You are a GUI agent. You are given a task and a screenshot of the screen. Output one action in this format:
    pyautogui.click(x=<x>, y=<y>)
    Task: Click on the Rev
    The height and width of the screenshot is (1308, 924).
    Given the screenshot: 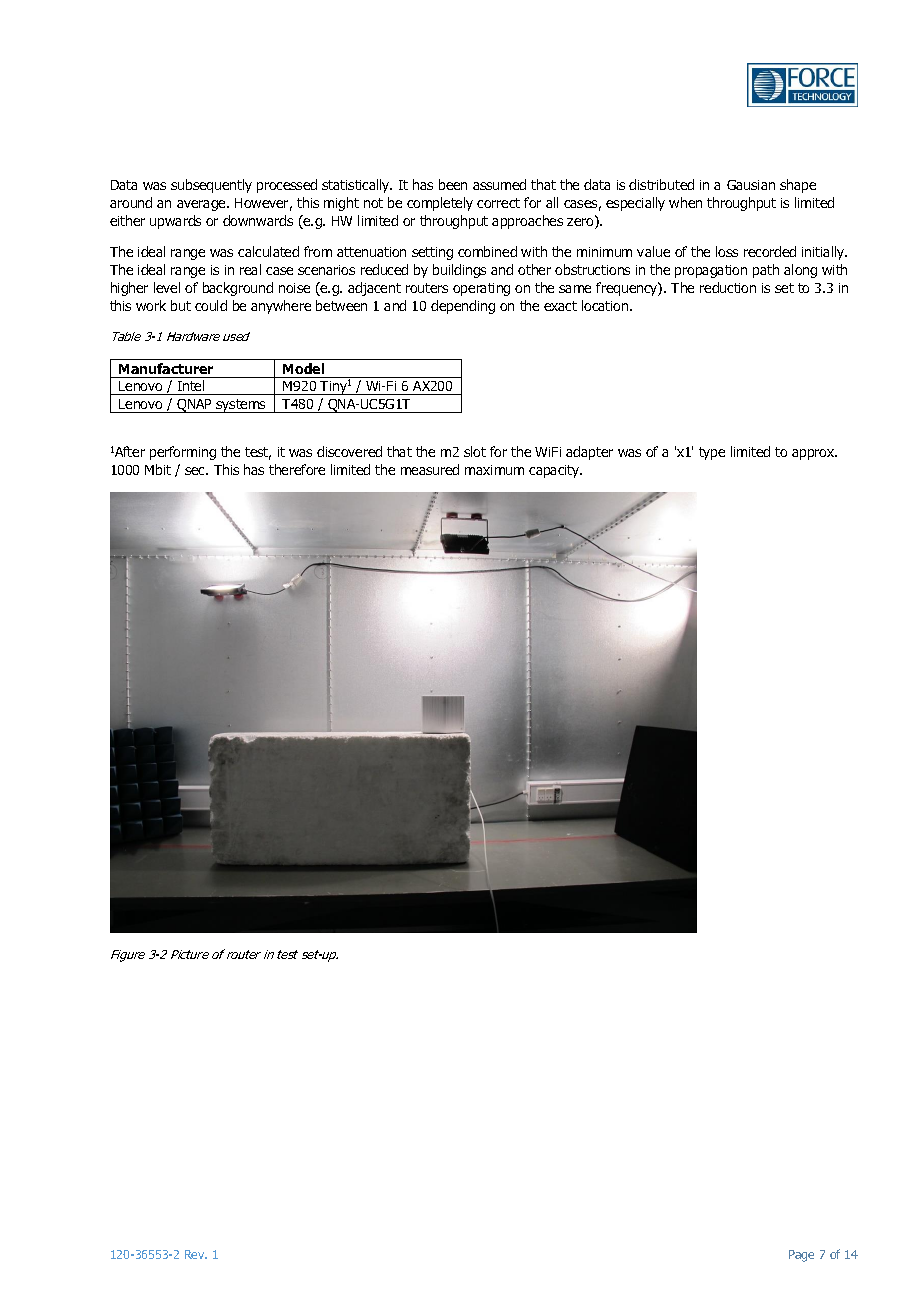 What is the action you would take?
    pyautogui.click(x=196, y=1254)
